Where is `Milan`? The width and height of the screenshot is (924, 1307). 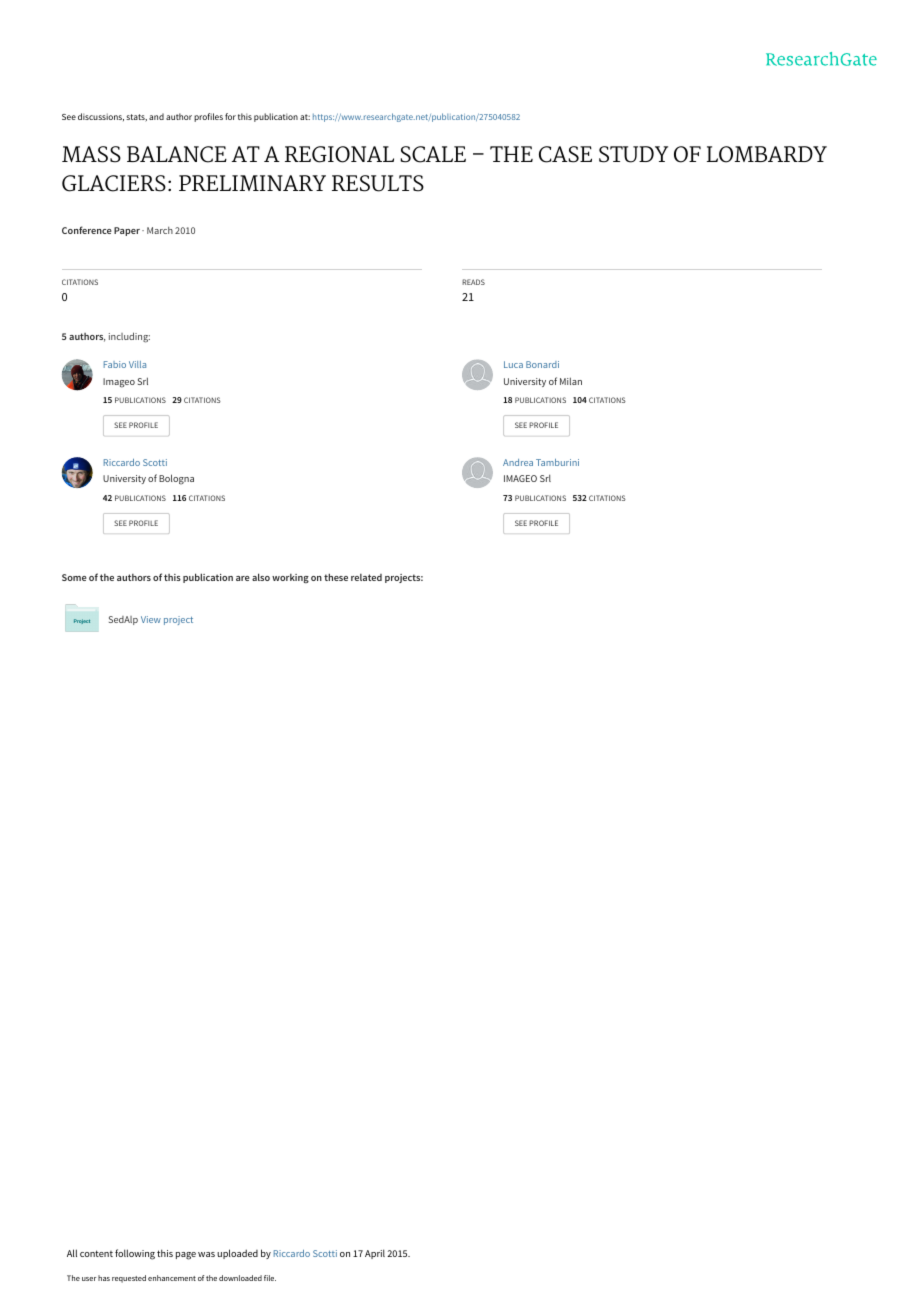 Milan is located at coordinates (571, 381).
